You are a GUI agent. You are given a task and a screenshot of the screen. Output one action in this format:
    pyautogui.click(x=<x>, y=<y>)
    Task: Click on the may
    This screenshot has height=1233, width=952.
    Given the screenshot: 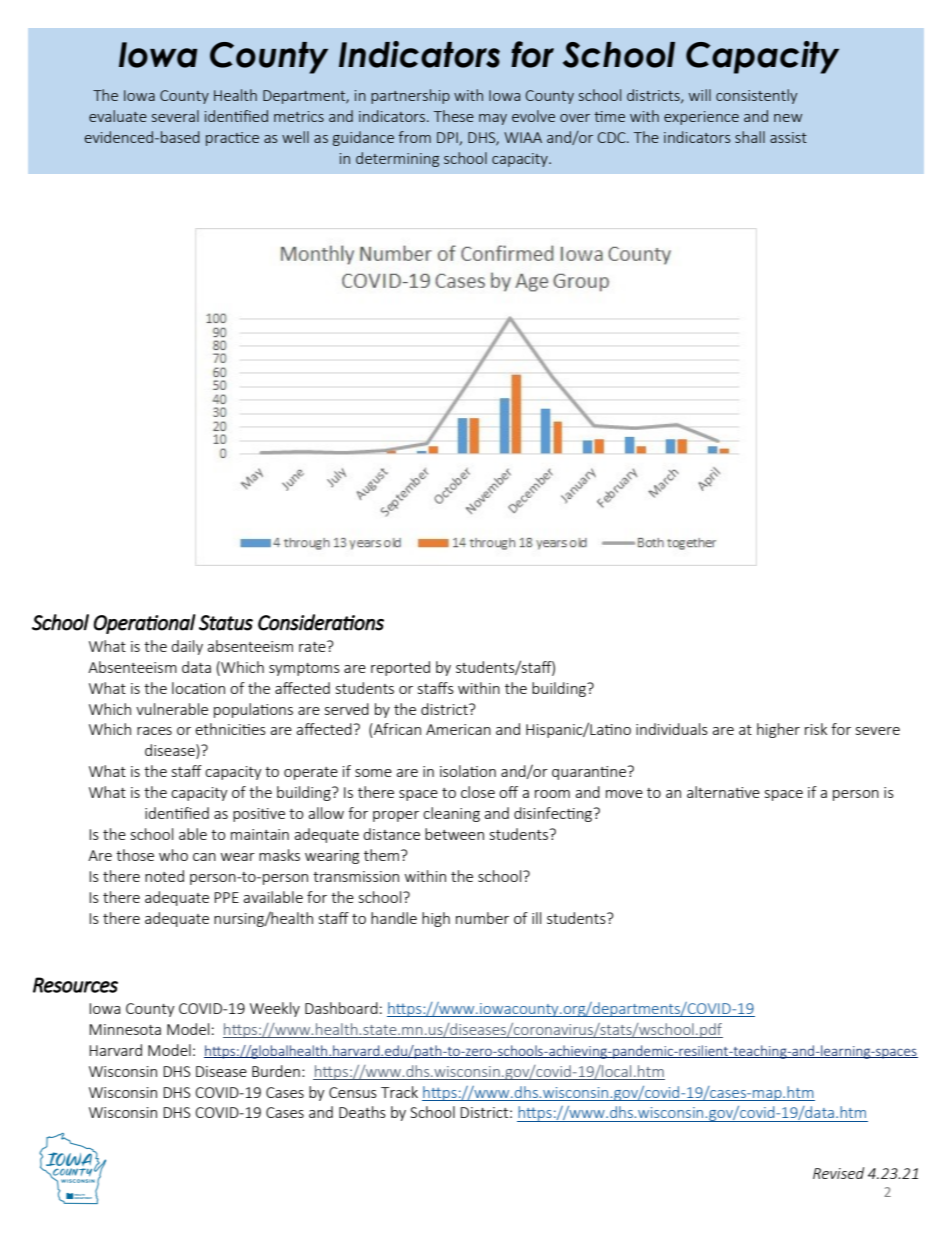 What is the action you would take?
    pyautogui.click(x=493, y=119)
